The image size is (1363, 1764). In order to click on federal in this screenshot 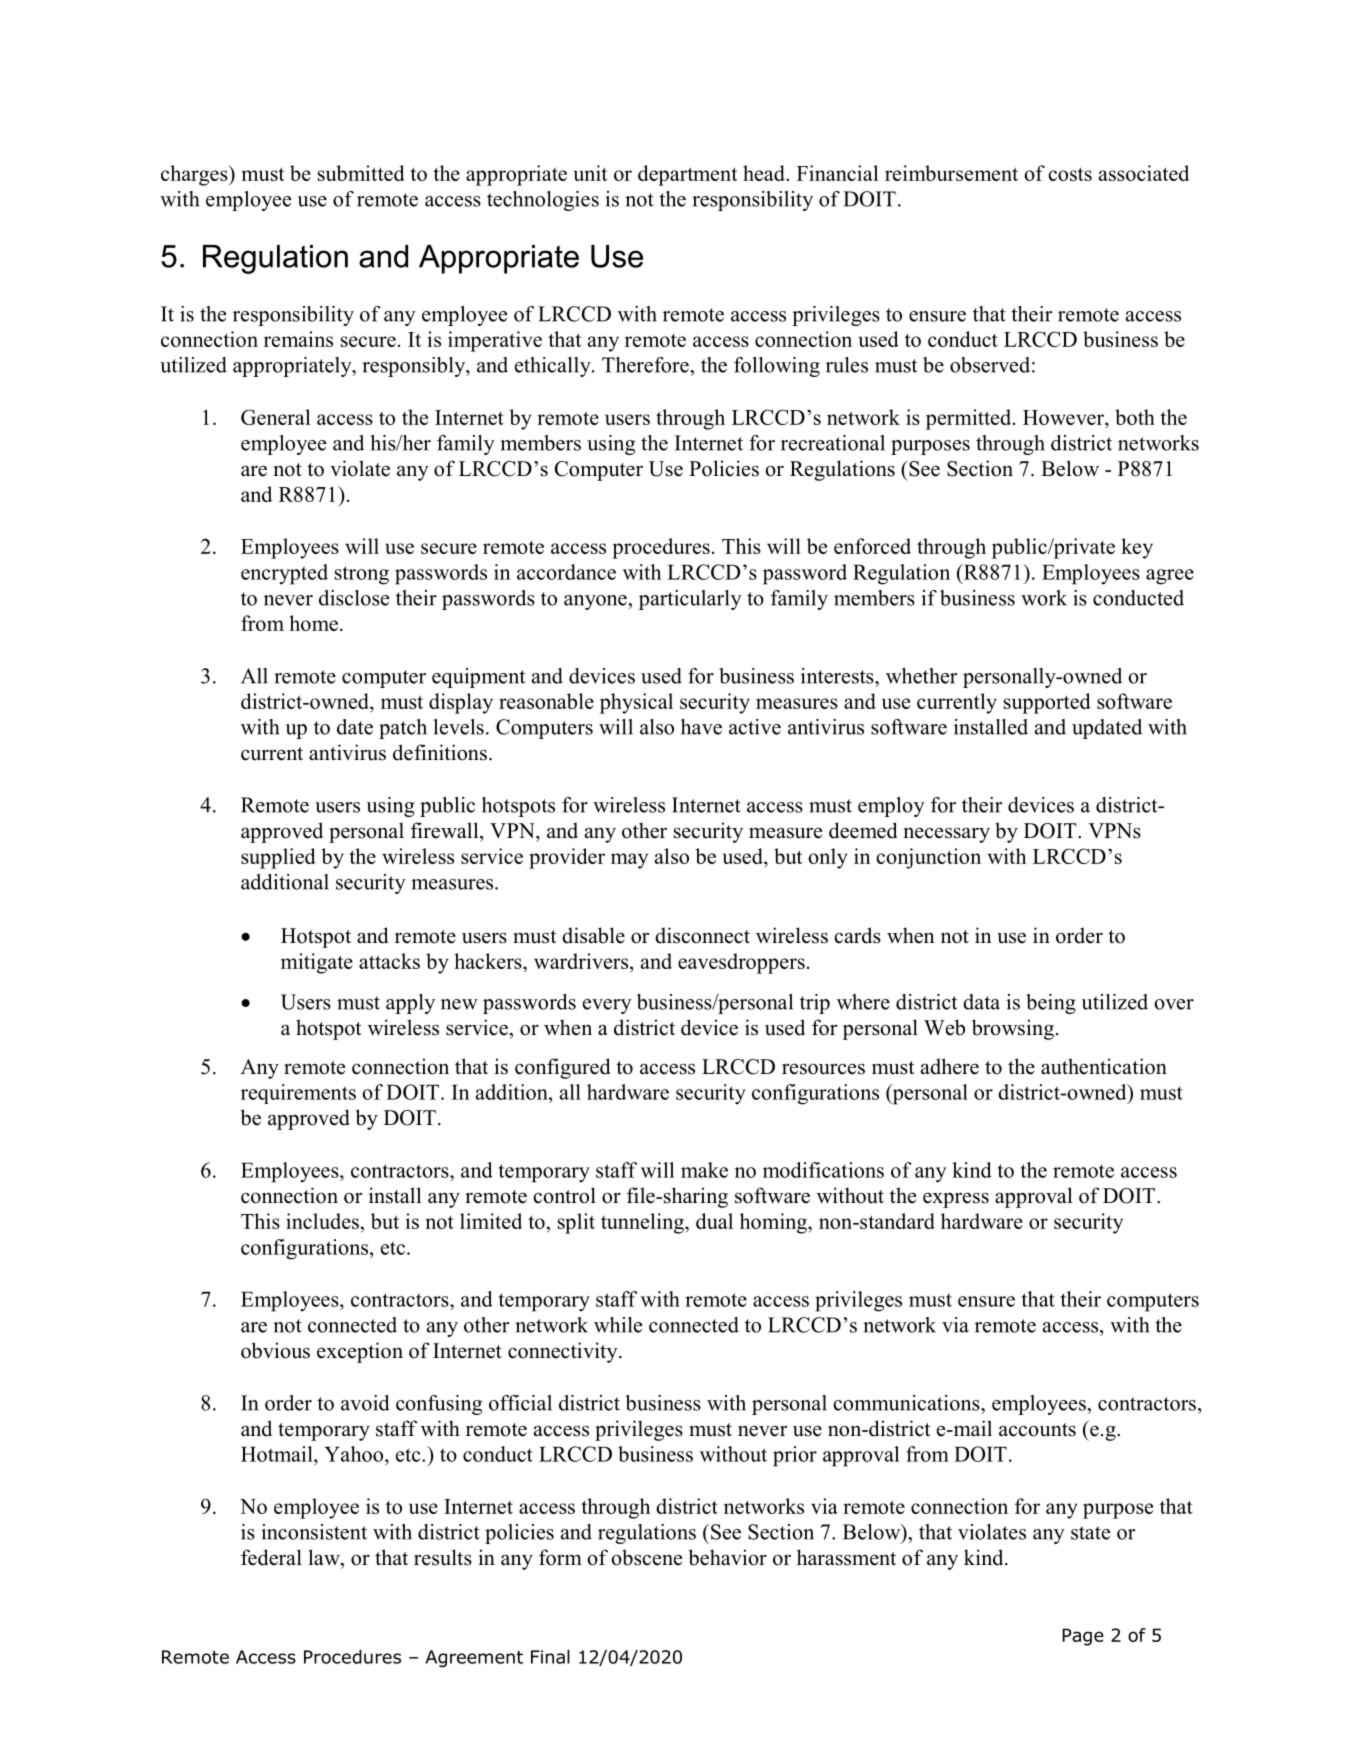, I will do `click(271, 1557)`.
